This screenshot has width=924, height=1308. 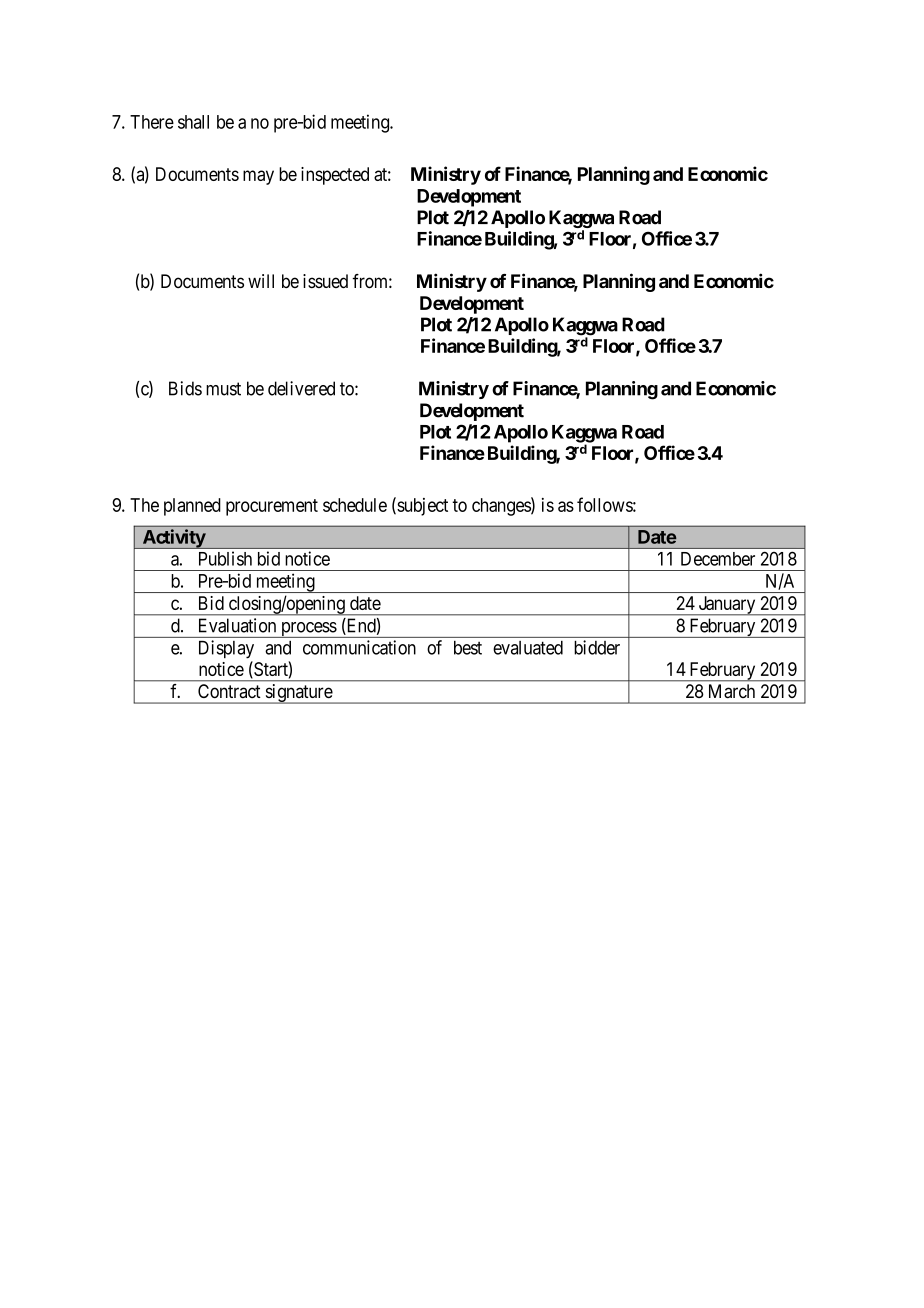 What do you see at coordinates (192, 507) in the screenshot?
I see `planned` at bounding box center [192, 507].
